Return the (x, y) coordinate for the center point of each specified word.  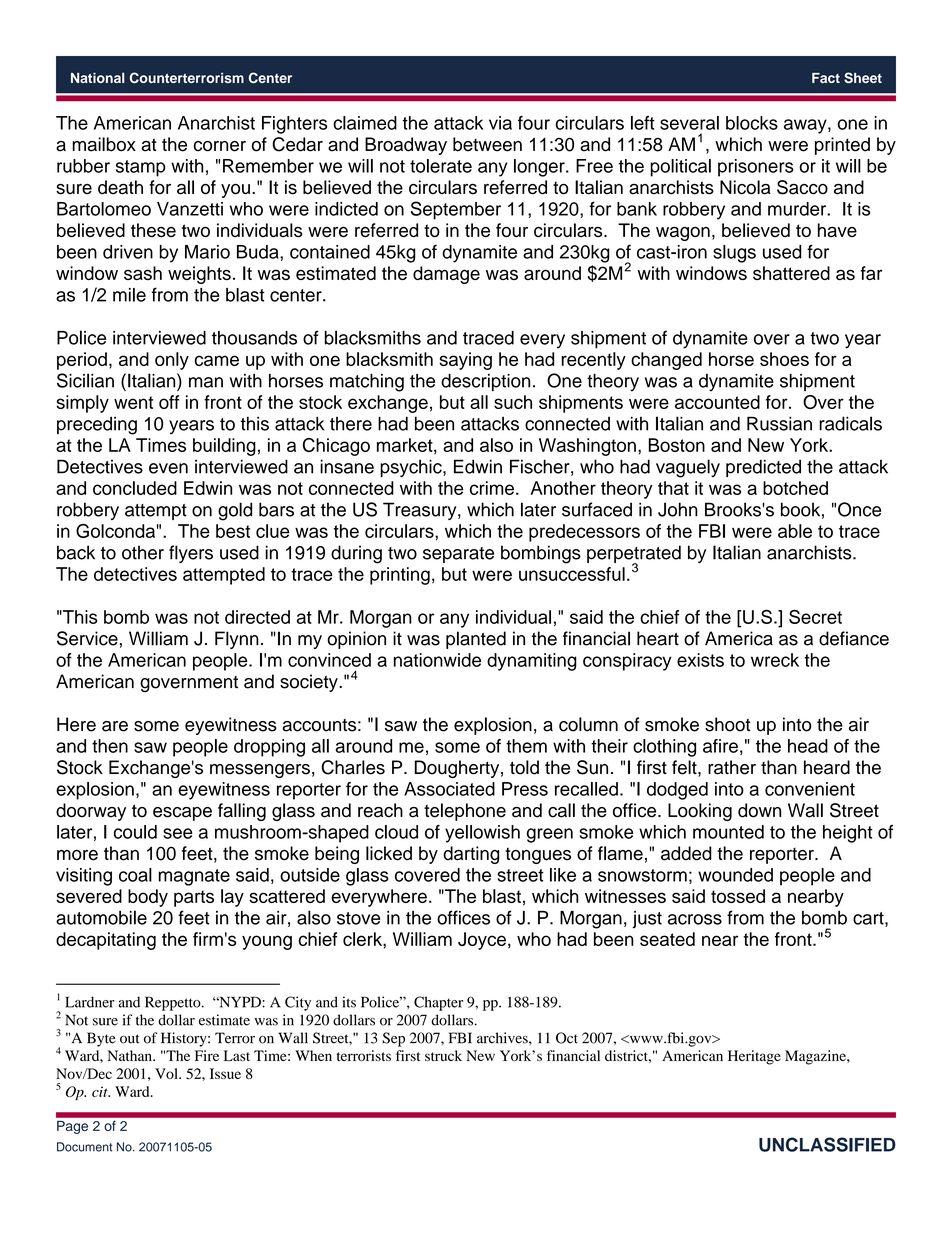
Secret (815, 617)
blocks (752, 123)
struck (443, 1055)
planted (476, 640)
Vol (167, 1073)
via (500, 123)
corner (220, 146)
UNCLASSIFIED (827, 1144)
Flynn (237, 640)
